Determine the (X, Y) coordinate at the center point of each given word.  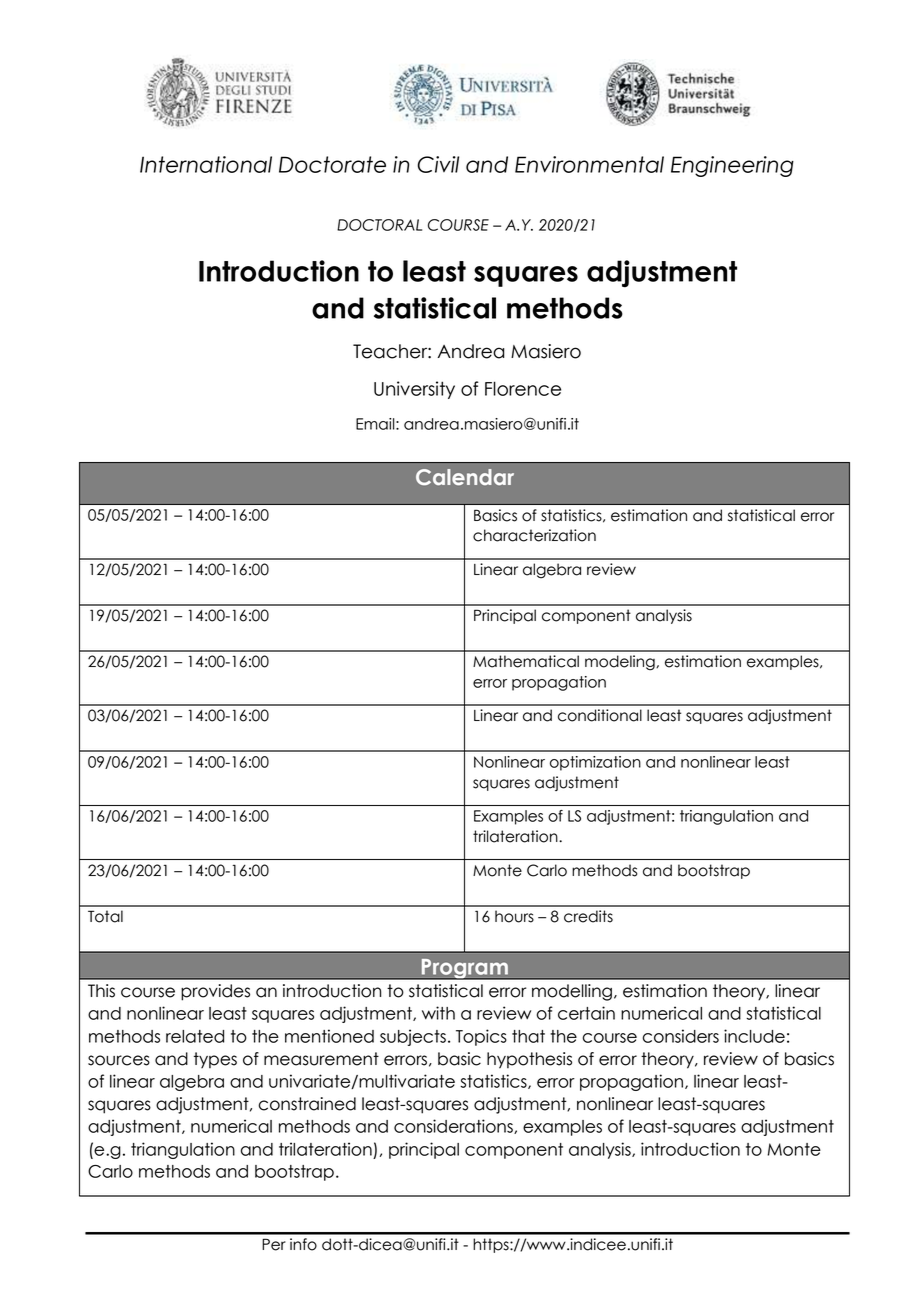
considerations (454, 1126)
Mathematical (526, 661)
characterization (534, 535)
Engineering (732, 166)
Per (274, 1244)
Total (105, 916)
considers (681, 1036)
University (414, 390)
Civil (438, 164)
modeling (621, 663)
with (438, 1013)
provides (215, 992)
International (206, 164)
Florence (523, 388)
